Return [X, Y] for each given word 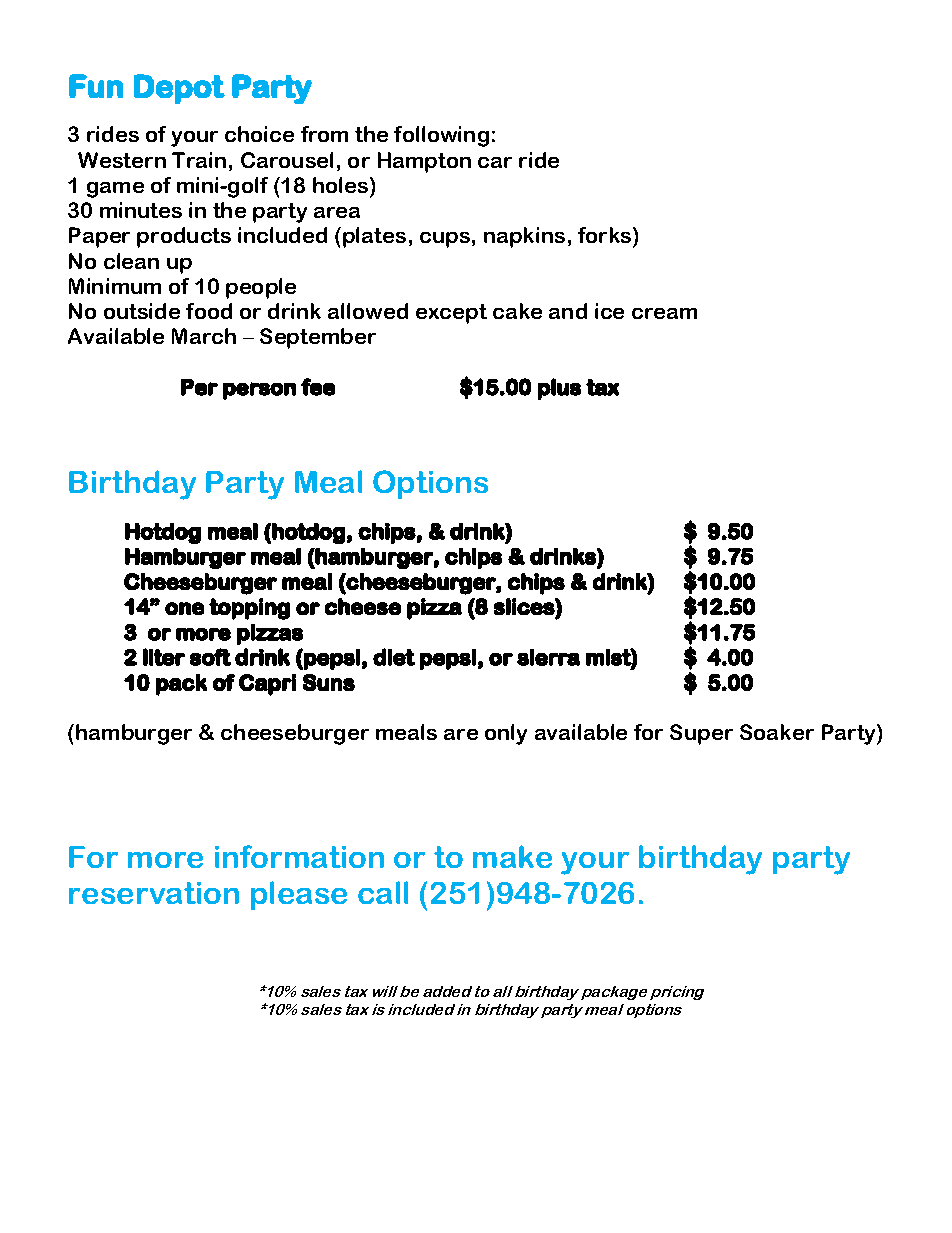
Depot [179, 89]
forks [606, 235]
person [259, 391]
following [441, 136]
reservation [154, 893]
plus [559, 389]
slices [525, 606]
